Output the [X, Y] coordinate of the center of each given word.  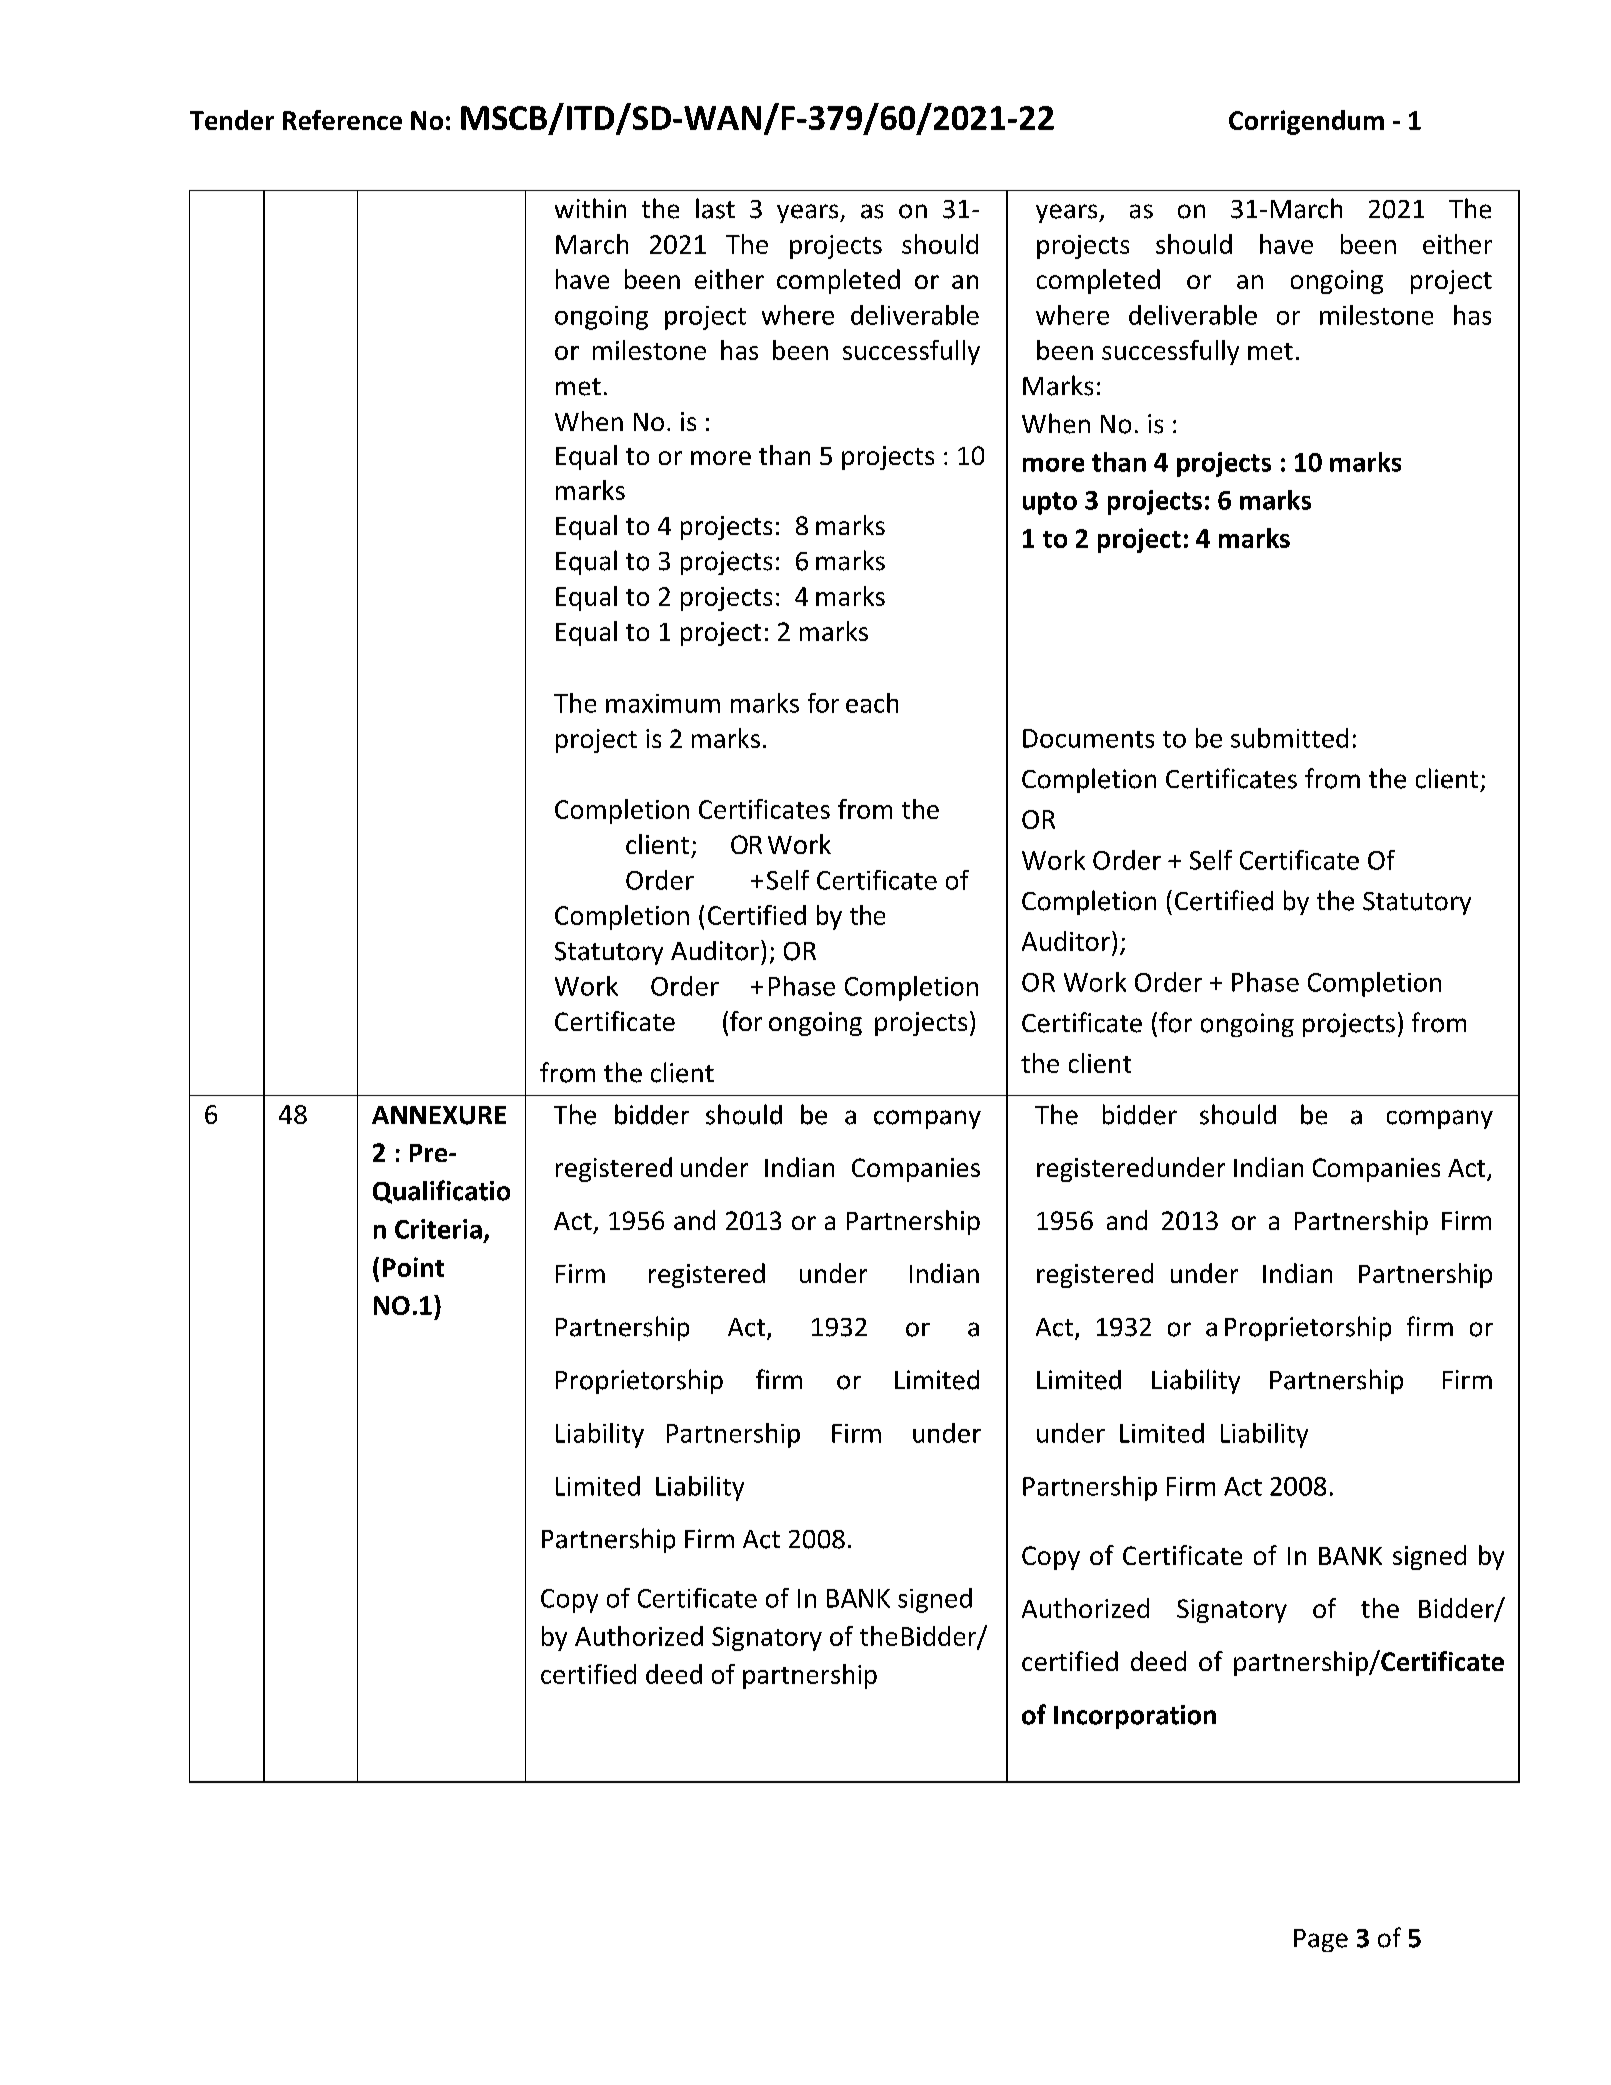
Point [413, 1267]
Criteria [438, 1229]
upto [1050, 503]
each [872, 703]
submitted [1289, 738]
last [715, 208]
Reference [342, 120]
